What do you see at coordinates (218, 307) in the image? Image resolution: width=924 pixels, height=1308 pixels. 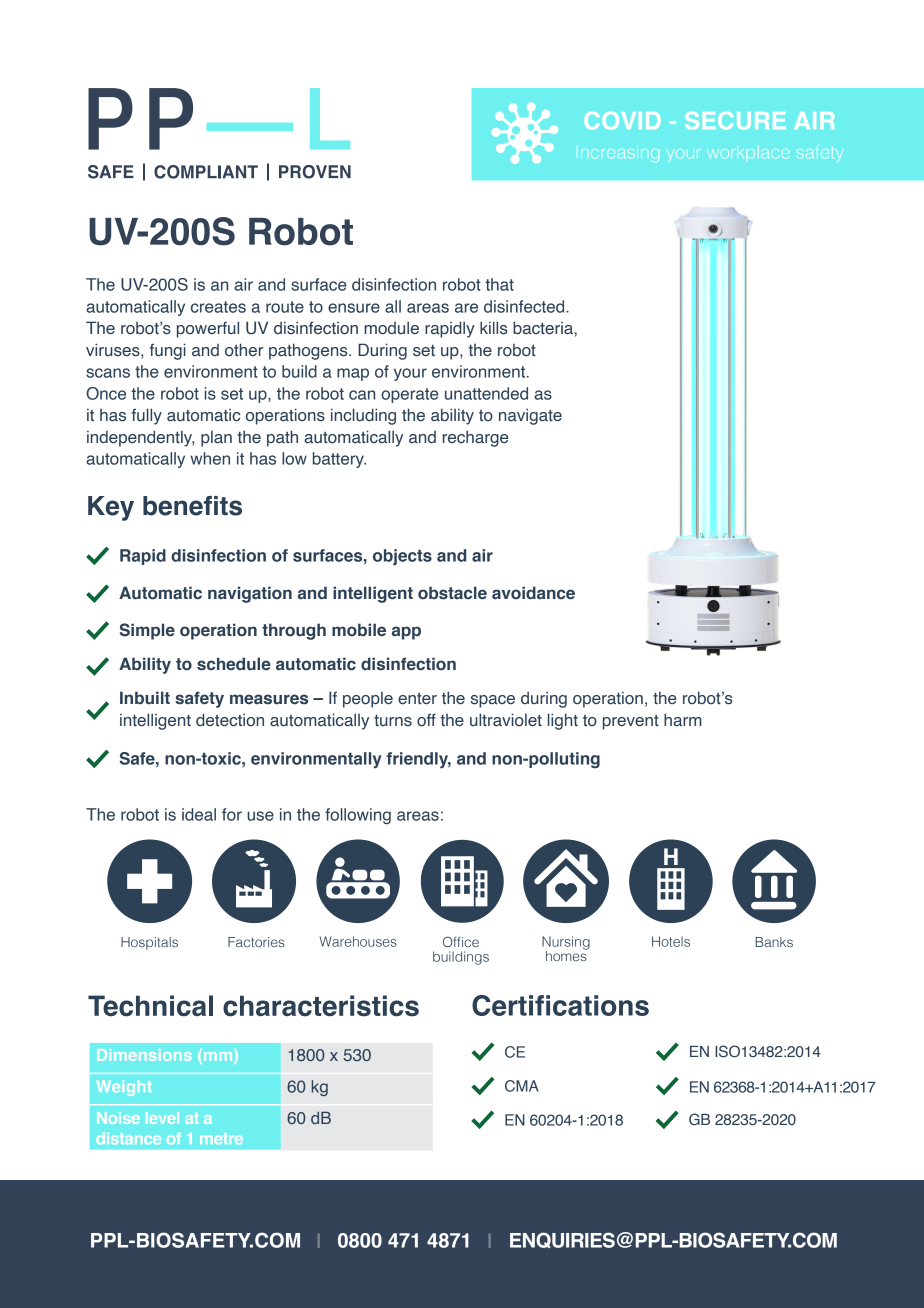 I see `creates` at bounding box center [218, 307].
